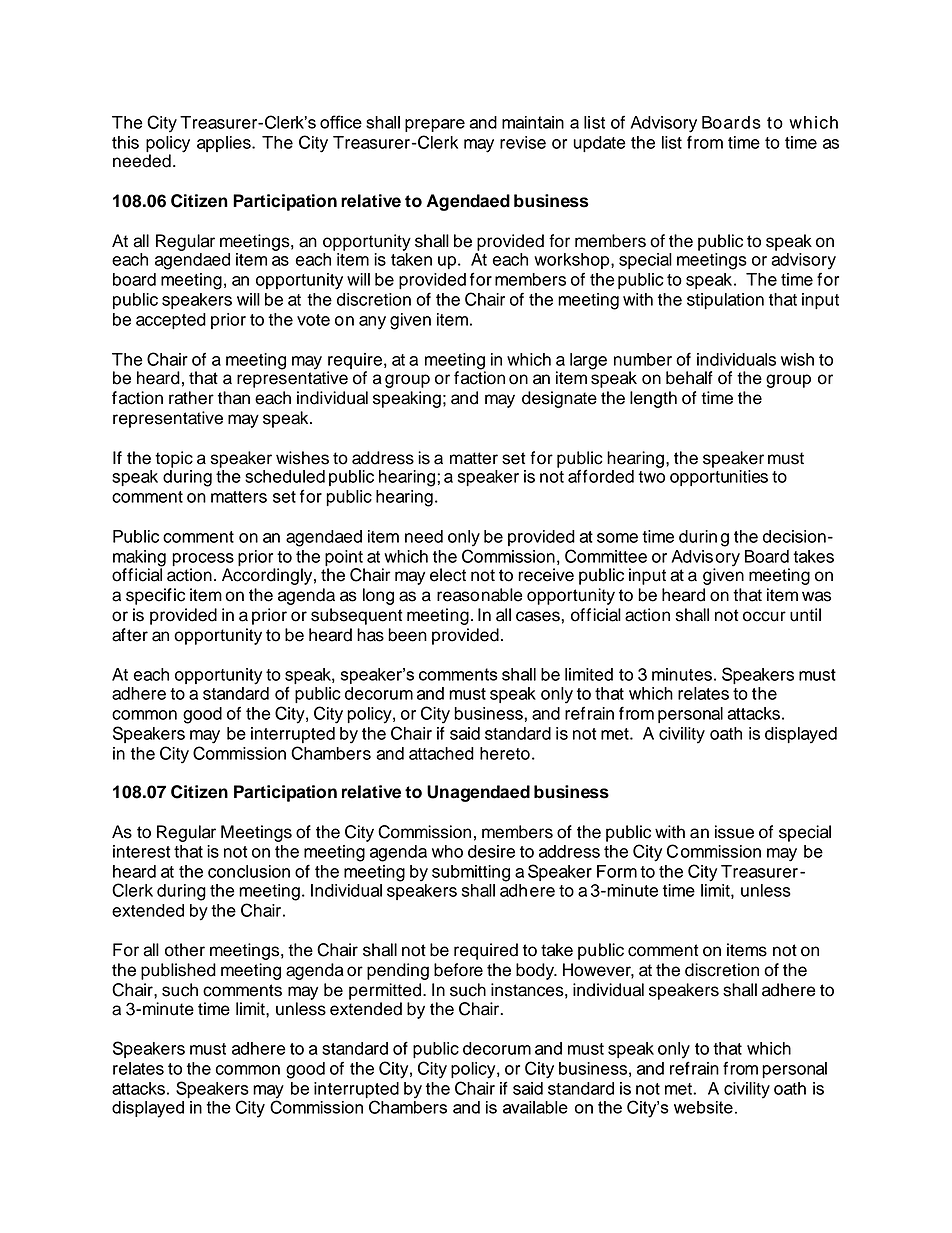 Image resolution: width=952 pixels, height=1233 pixels. I want to click on website, so click(703, 1107).
